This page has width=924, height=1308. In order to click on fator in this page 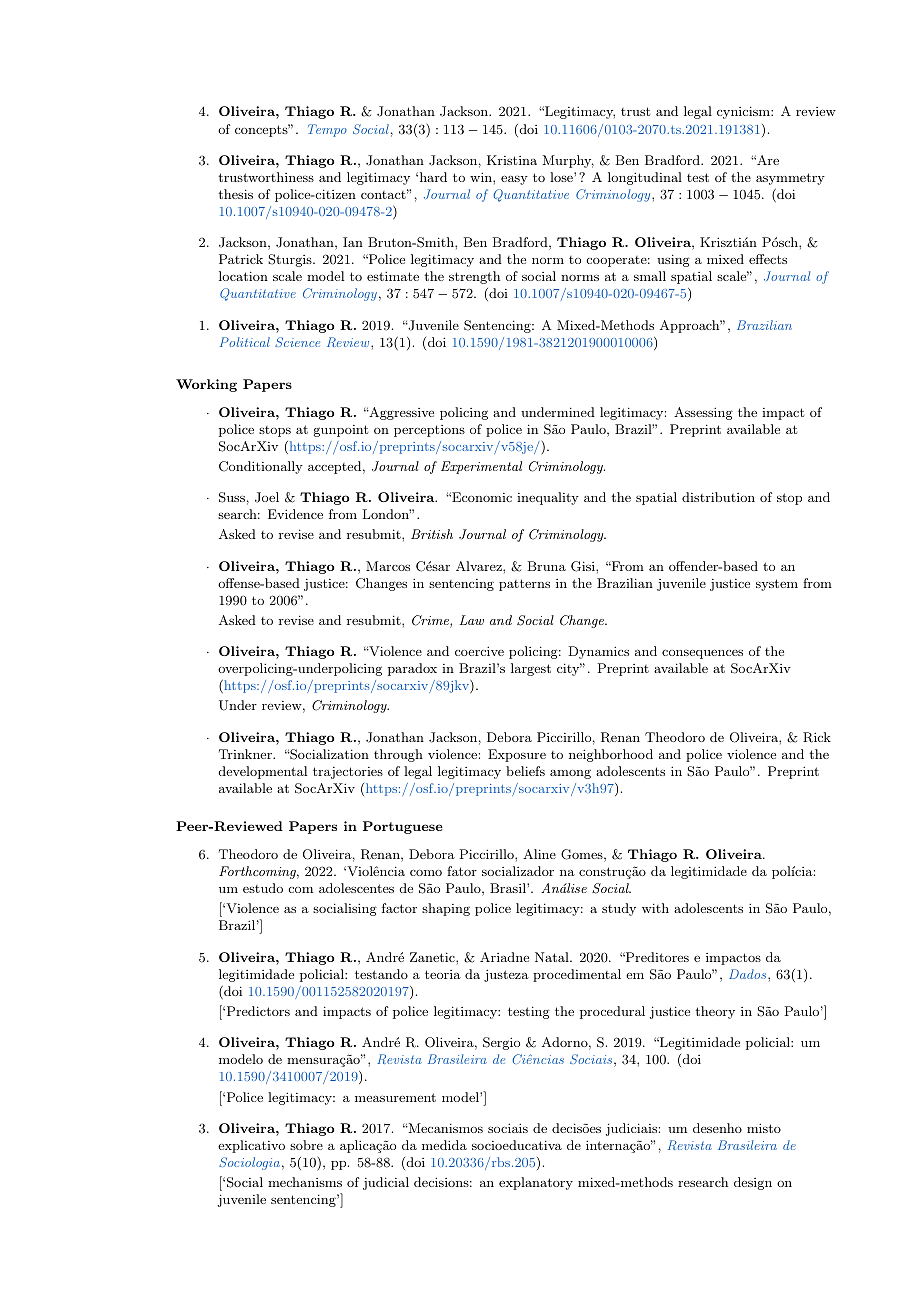, I will do `click(462, 871)`.
